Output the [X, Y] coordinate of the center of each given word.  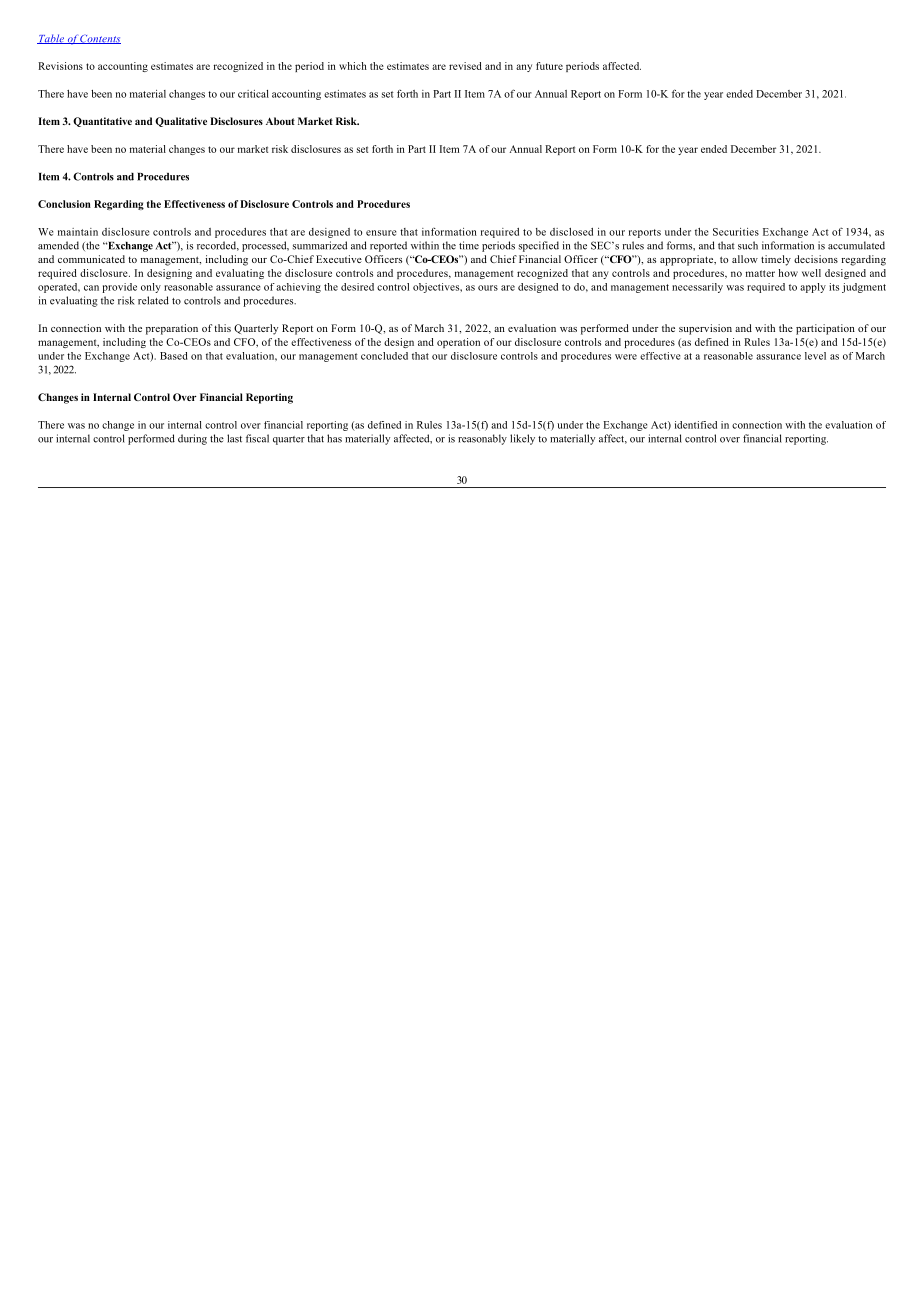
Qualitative [181, 122]
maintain [78, 232]
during [192, 439]
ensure [381, 233]
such [748, 245]
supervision [705, 329]
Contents [100, 39]
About [280, 121]
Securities [736, 232]
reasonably [482, 439]
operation [458, 343]
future [549, 66]
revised [465, 66]
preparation [172, 329]
